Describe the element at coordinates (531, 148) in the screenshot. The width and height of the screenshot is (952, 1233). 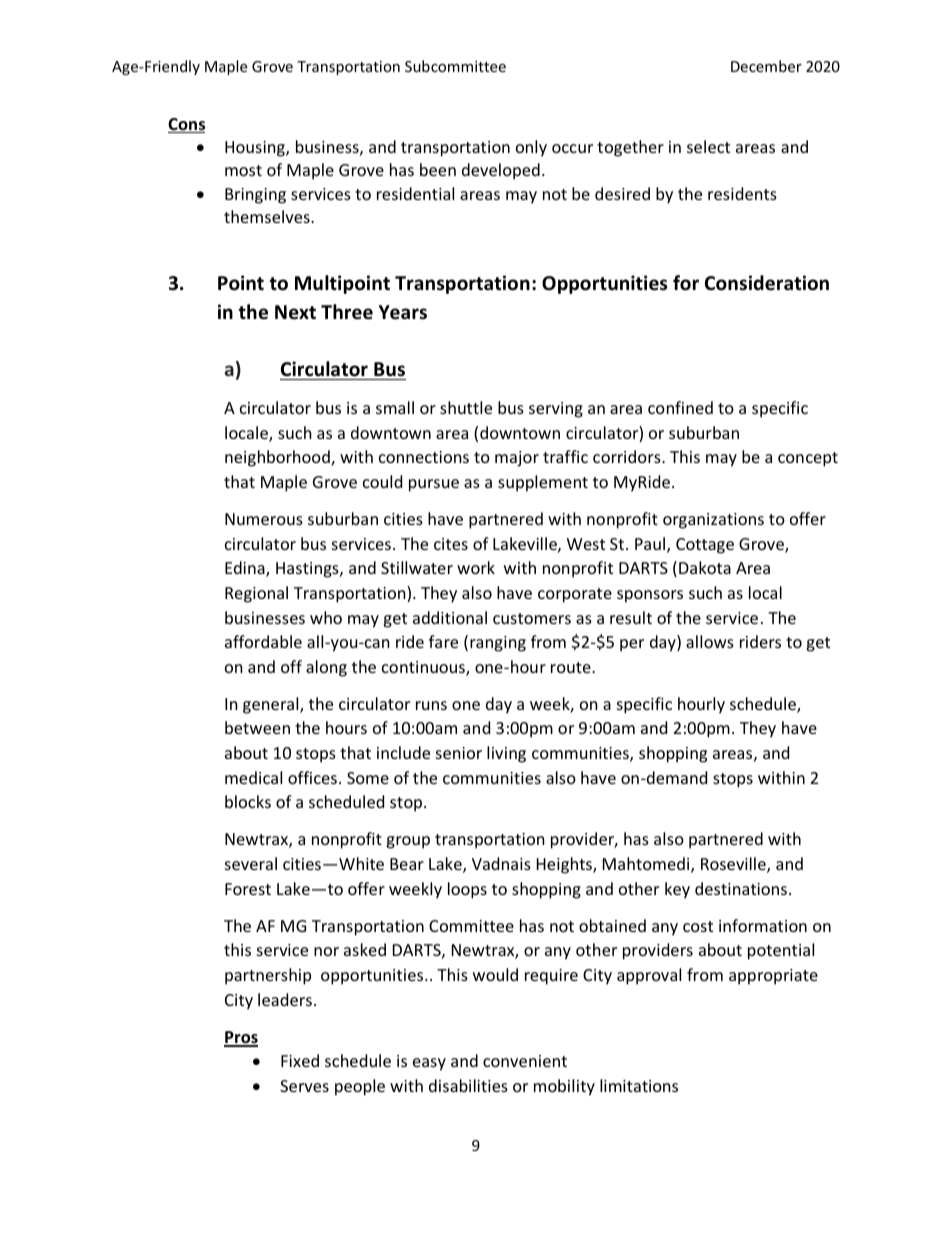
I see `only` at that location.
